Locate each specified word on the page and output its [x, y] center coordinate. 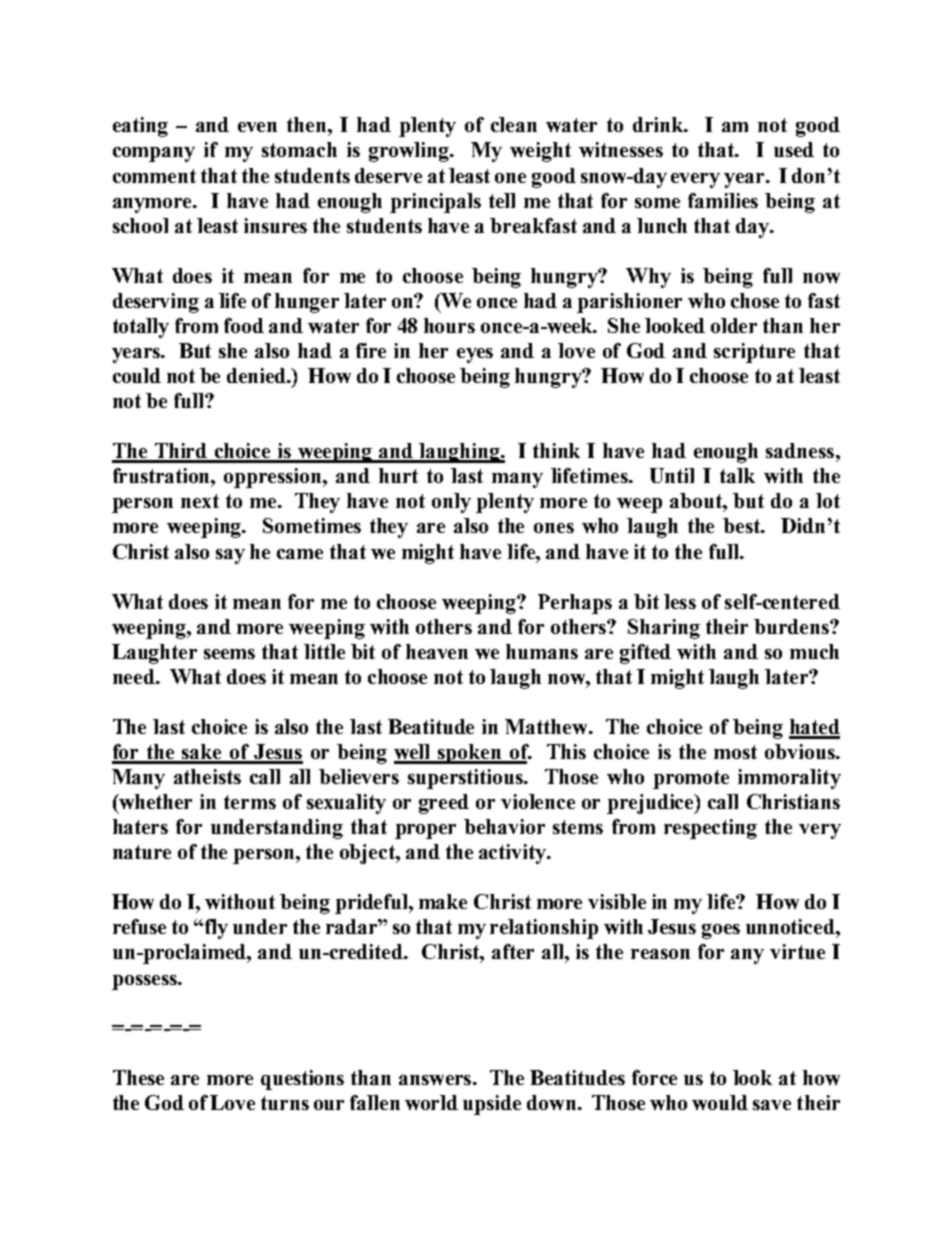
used [794, 149]
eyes [475, 355]
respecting [710, 829]
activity [513, 854]
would [720, 1102]
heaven [437, 651]
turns [285, 1103]
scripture [754, 353]
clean [514, 124]
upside [492, 1105]
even [257, 127]
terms [250, 802]
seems [229, 654]
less [680, 601]
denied [258, 375]
